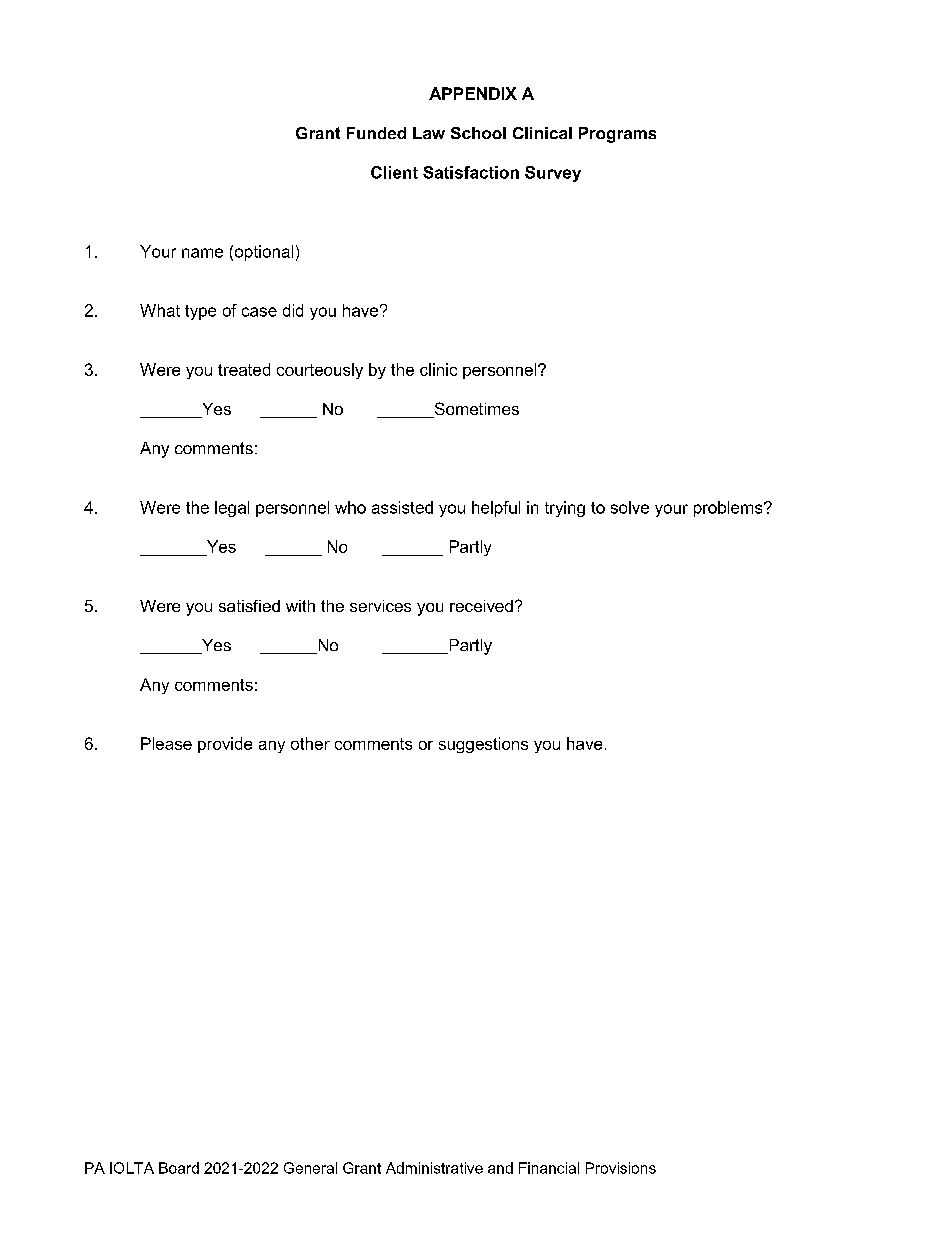 The height and width of the screenshot is (1233, 952). I want to click on Programs, so click(617, 135).
